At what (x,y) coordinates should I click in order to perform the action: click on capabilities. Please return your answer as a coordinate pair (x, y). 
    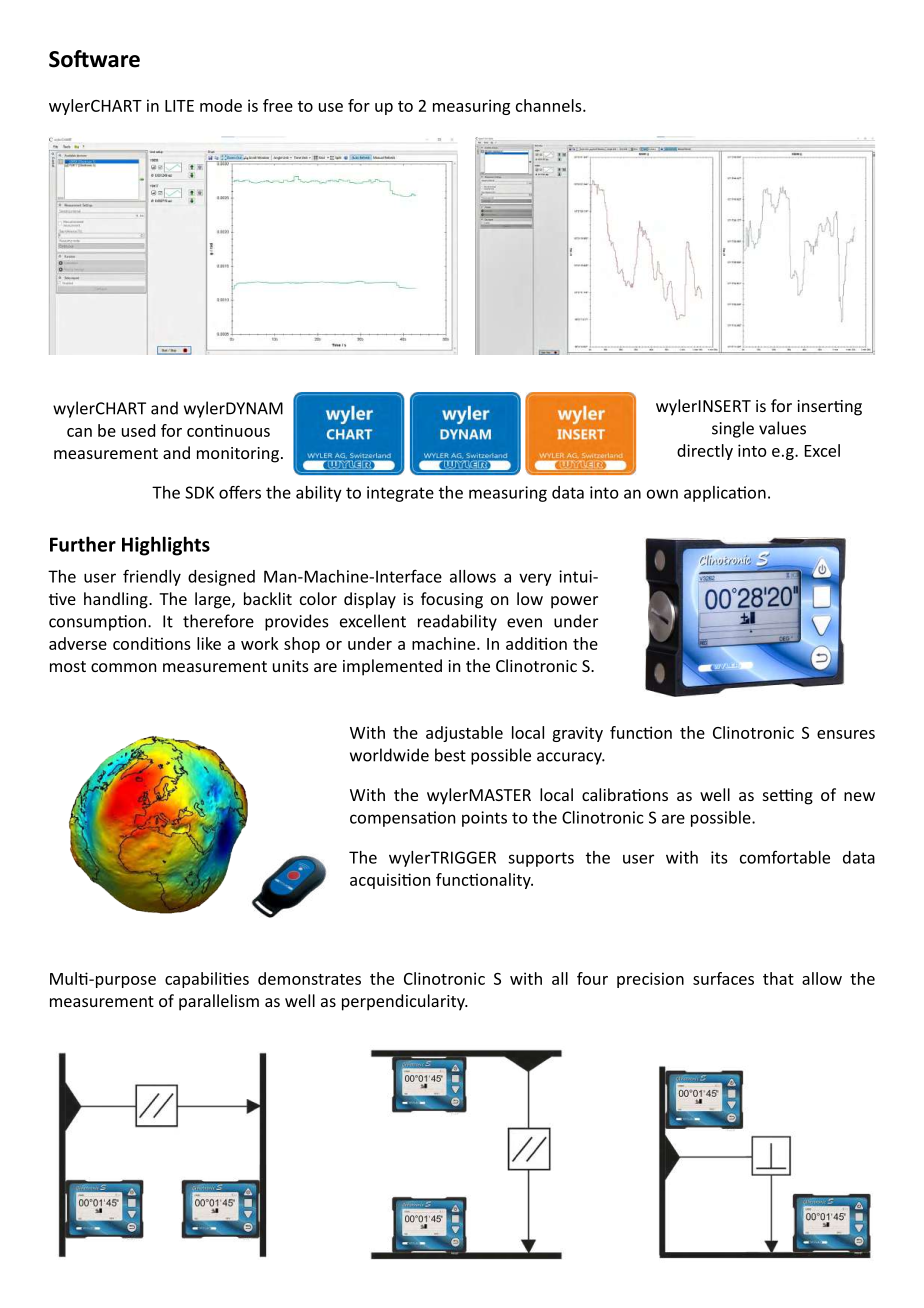
    Looking at the image, I should click on (207, 980).
